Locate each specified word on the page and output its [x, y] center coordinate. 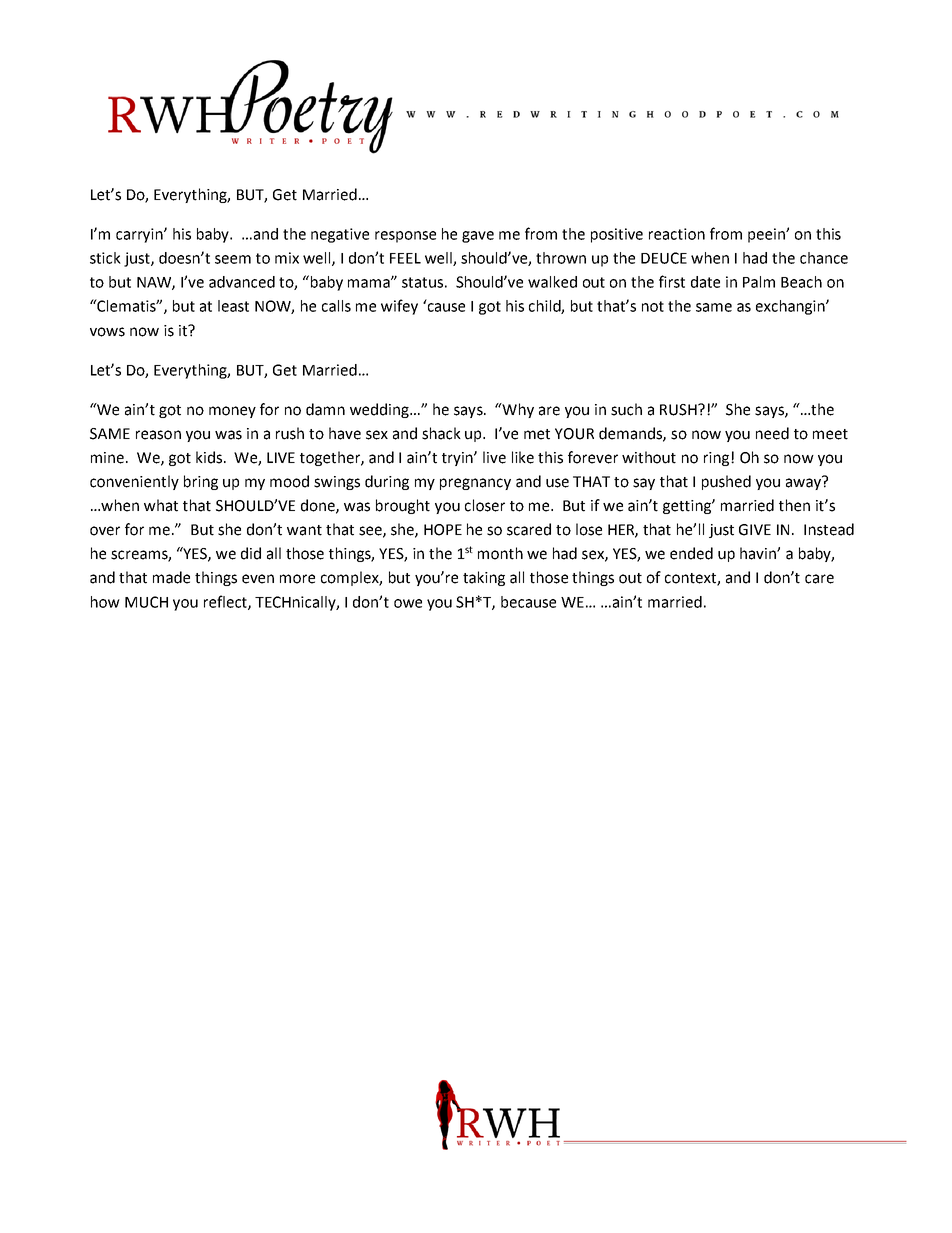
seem [233, 259]
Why [517, 410]
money [232, 412]
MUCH [146, 602]
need [772, 433]
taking [484, 578]
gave [478, 237]
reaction [677, 234]
